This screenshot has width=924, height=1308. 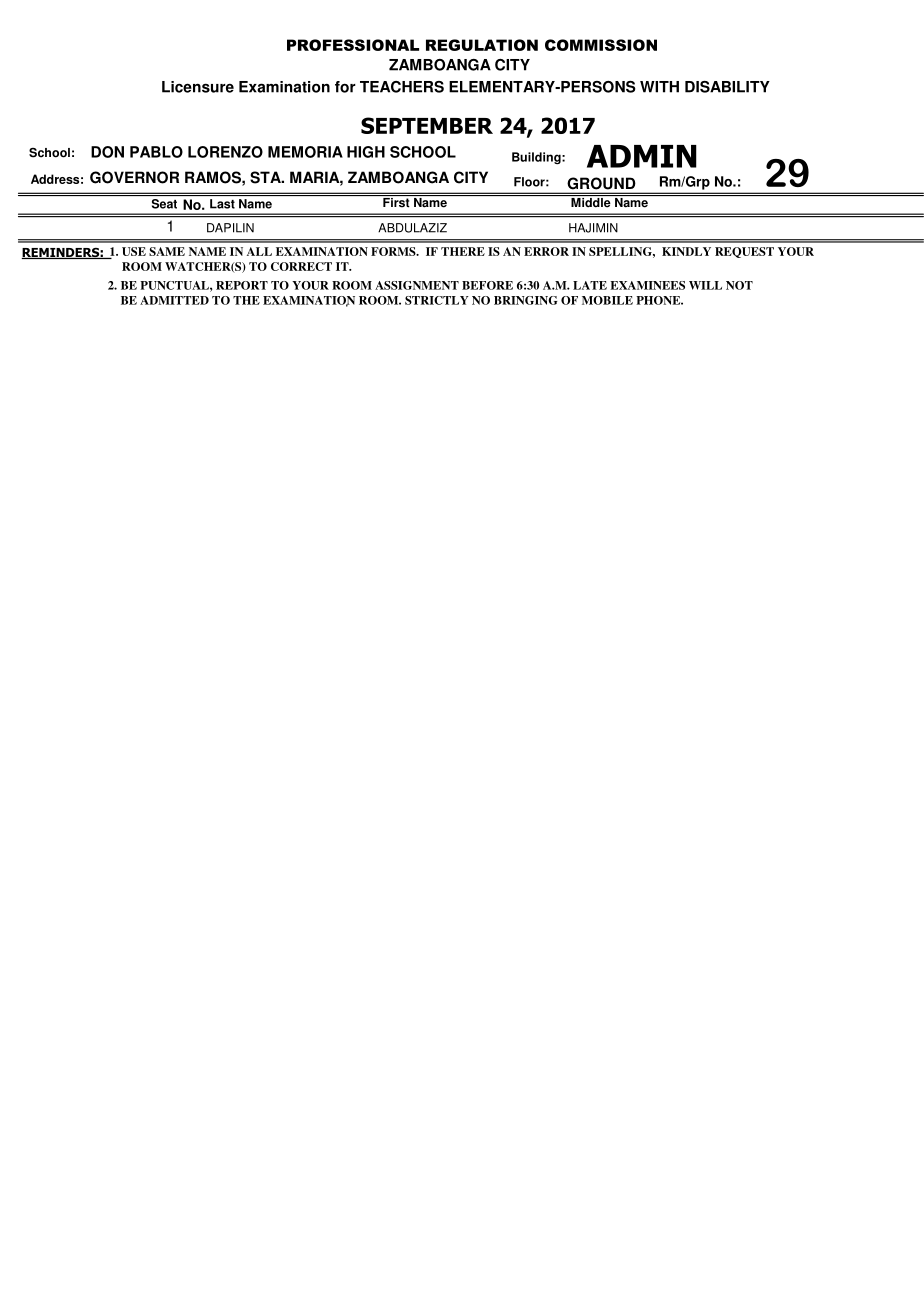 I want to click on COMMISSION, so click(x=601, y=45).
